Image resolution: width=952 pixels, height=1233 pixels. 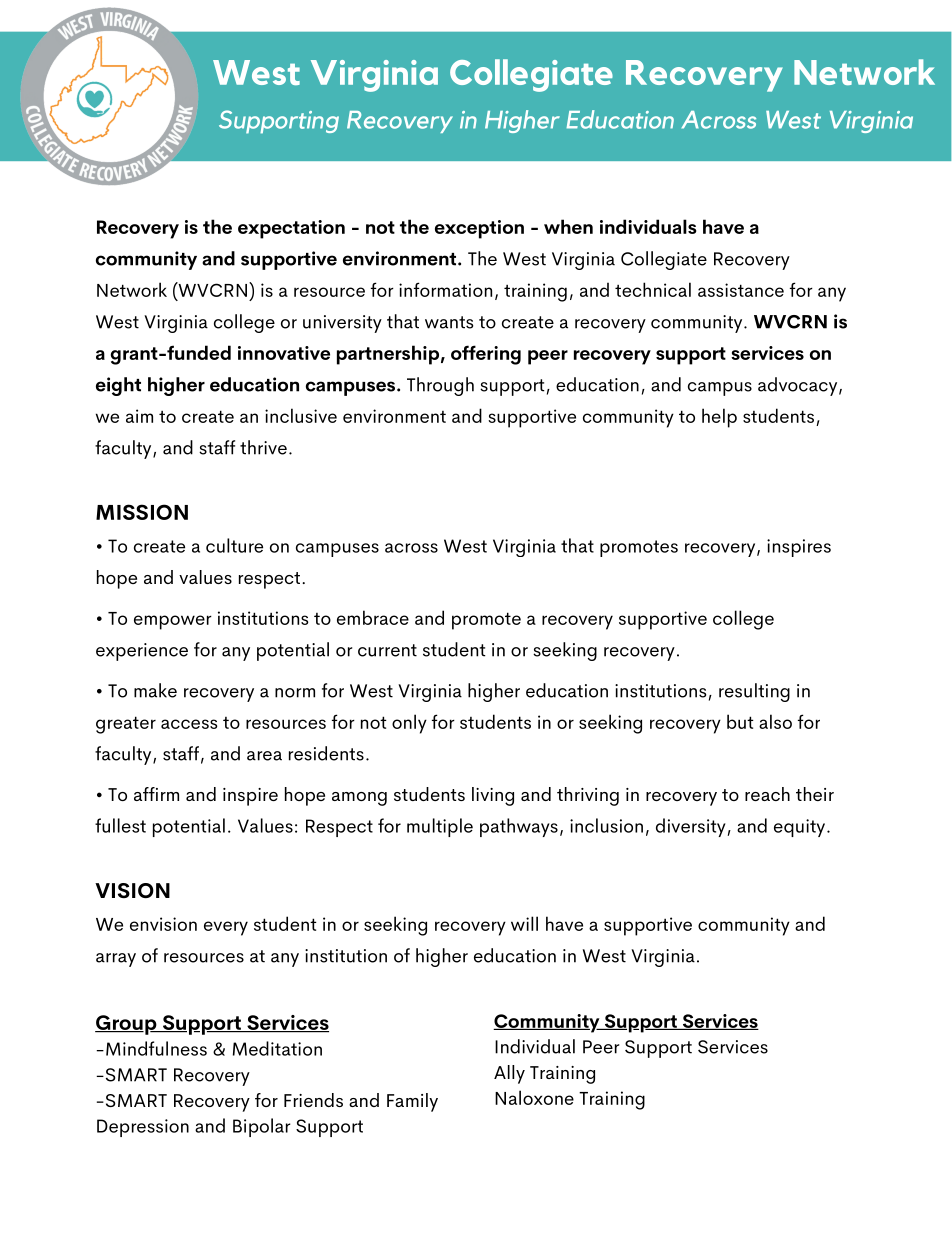 I want to click on Depression, so click(x=143, y=1128).
